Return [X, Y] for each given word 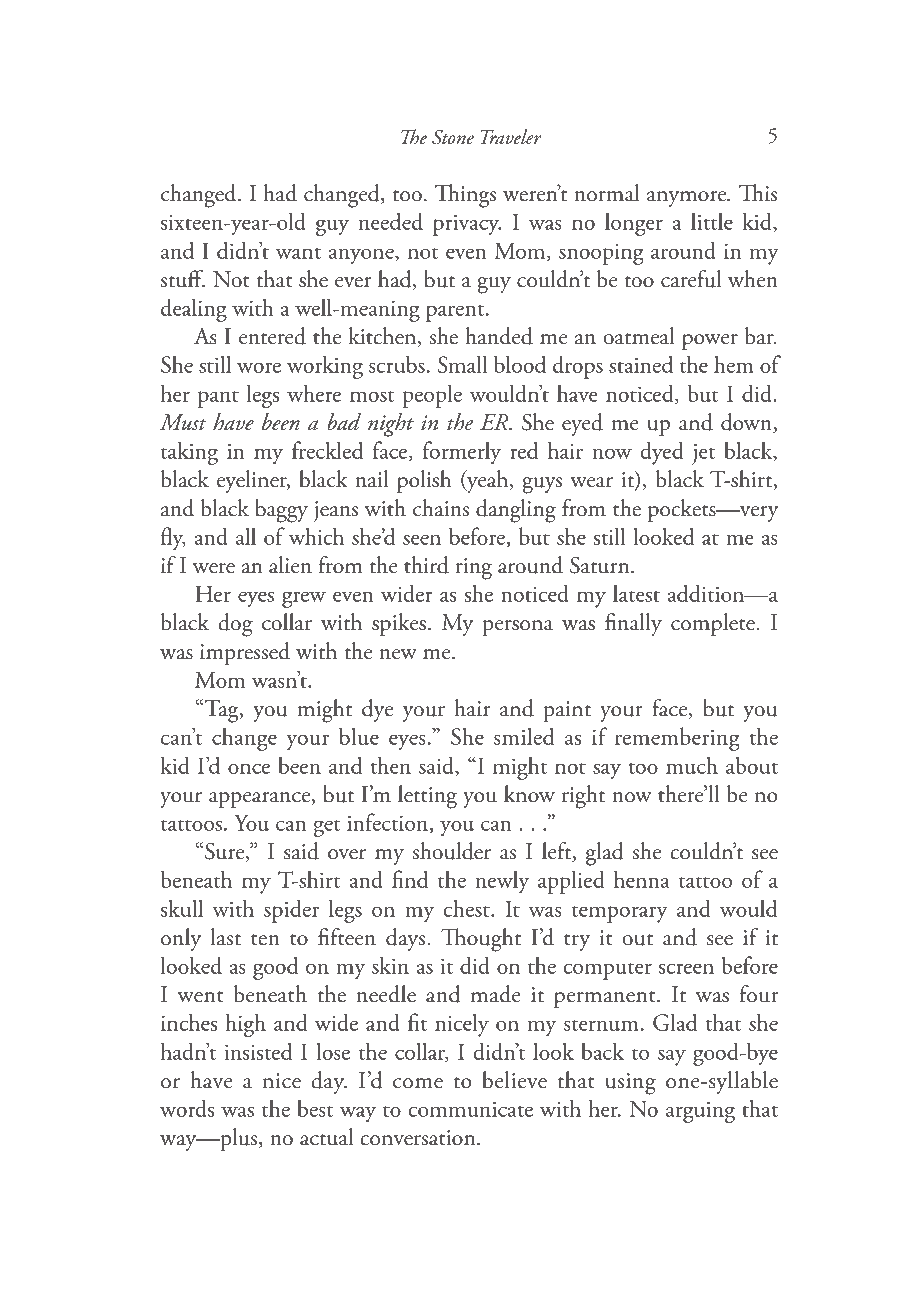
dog [235, 625]
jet [703, 454]
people [432, 396]
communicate [471, 1109]
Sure [226, 852]
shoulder [451, 851]
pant [218, 399]
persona [517, 628]
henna [642, 879]
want [298, 253]
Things [465, 196]
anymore [688, 199]
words [187, 1108]
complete [714, 624]
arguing [700, 1112]
